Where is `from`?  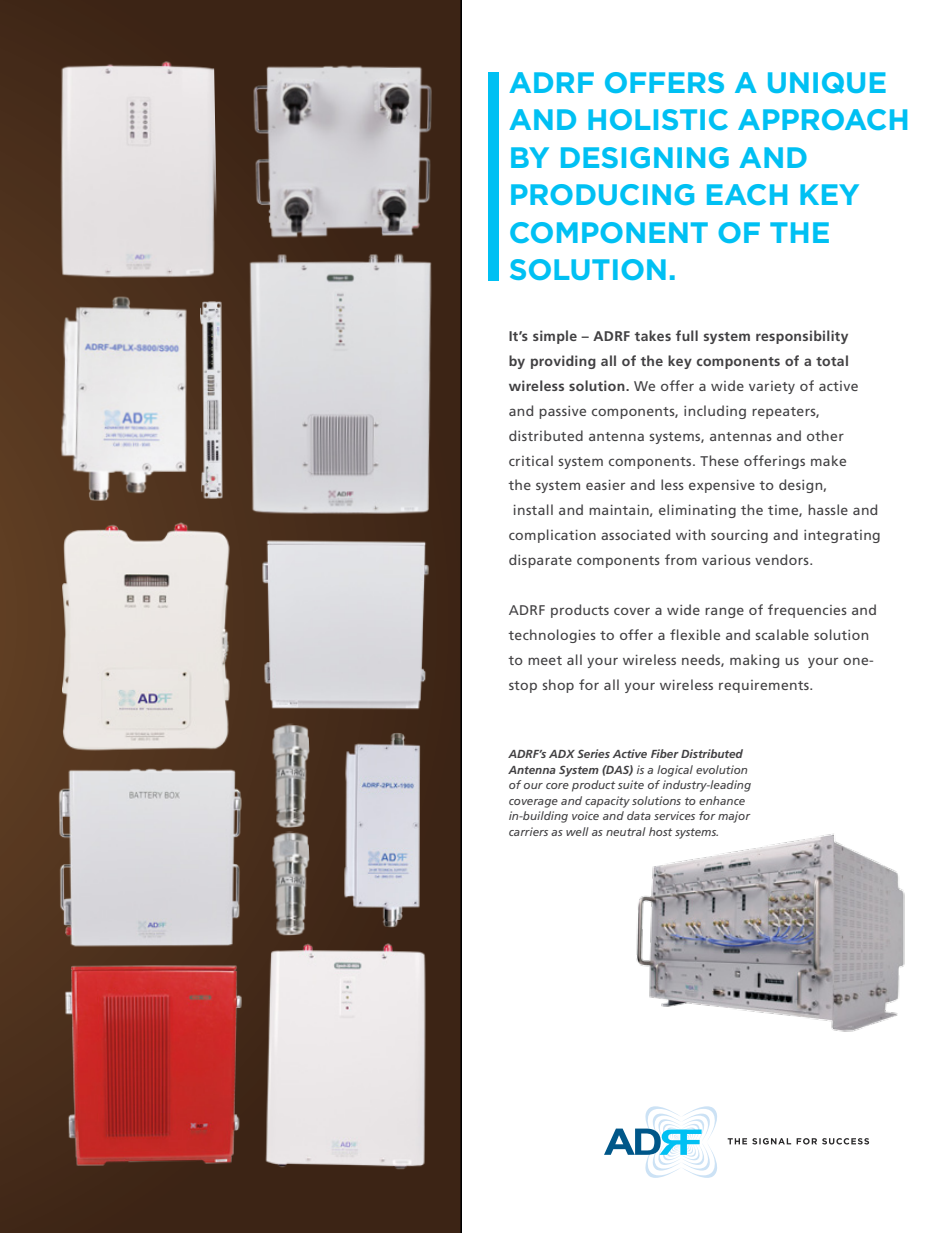
from is located at coordinates (681, 559).
